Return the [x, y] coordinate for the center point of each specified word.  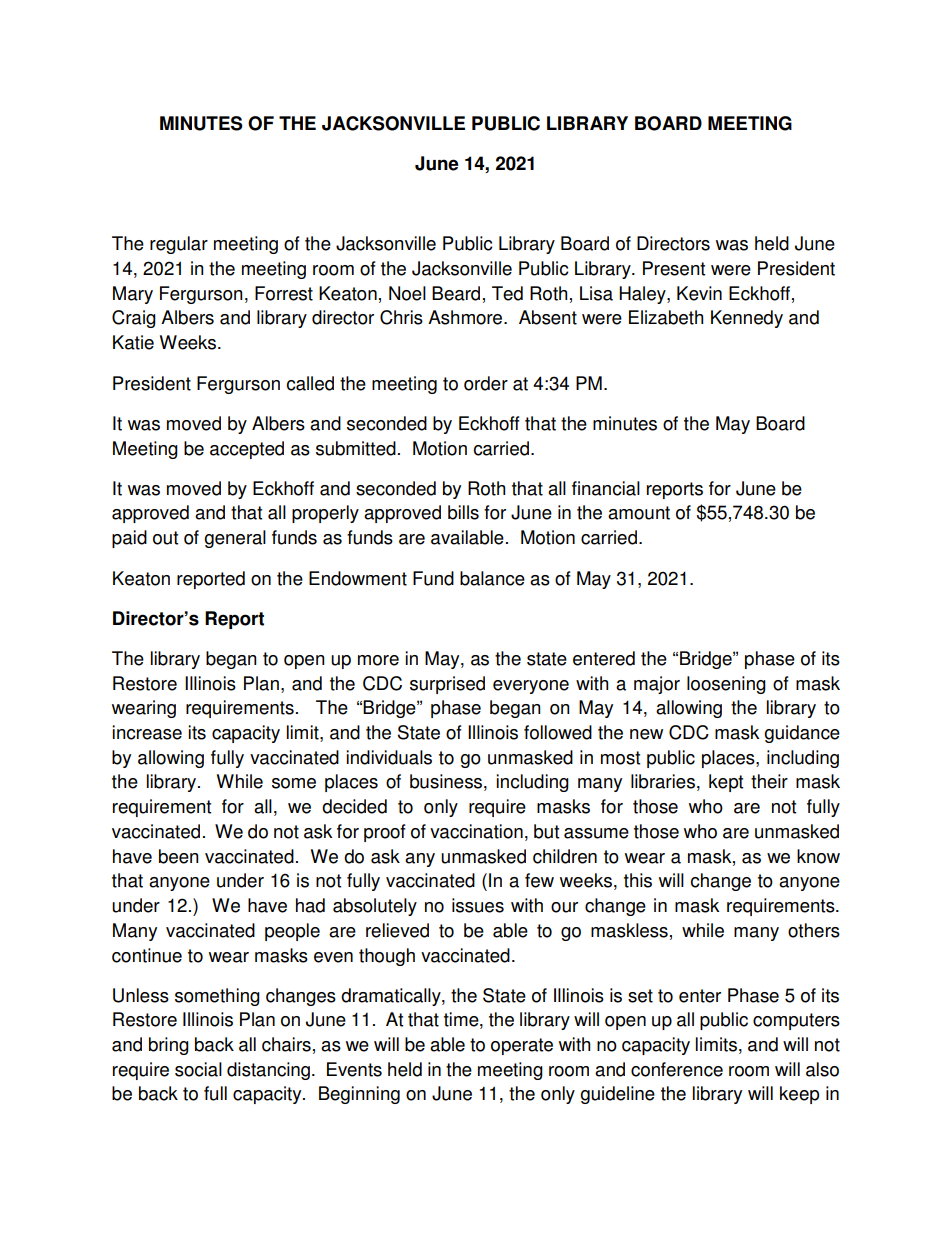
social [198, 1069]
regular [179, 245]
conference [677, 1069]
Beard [456, 293]
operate [522, 1046]
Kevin [699, 293]
